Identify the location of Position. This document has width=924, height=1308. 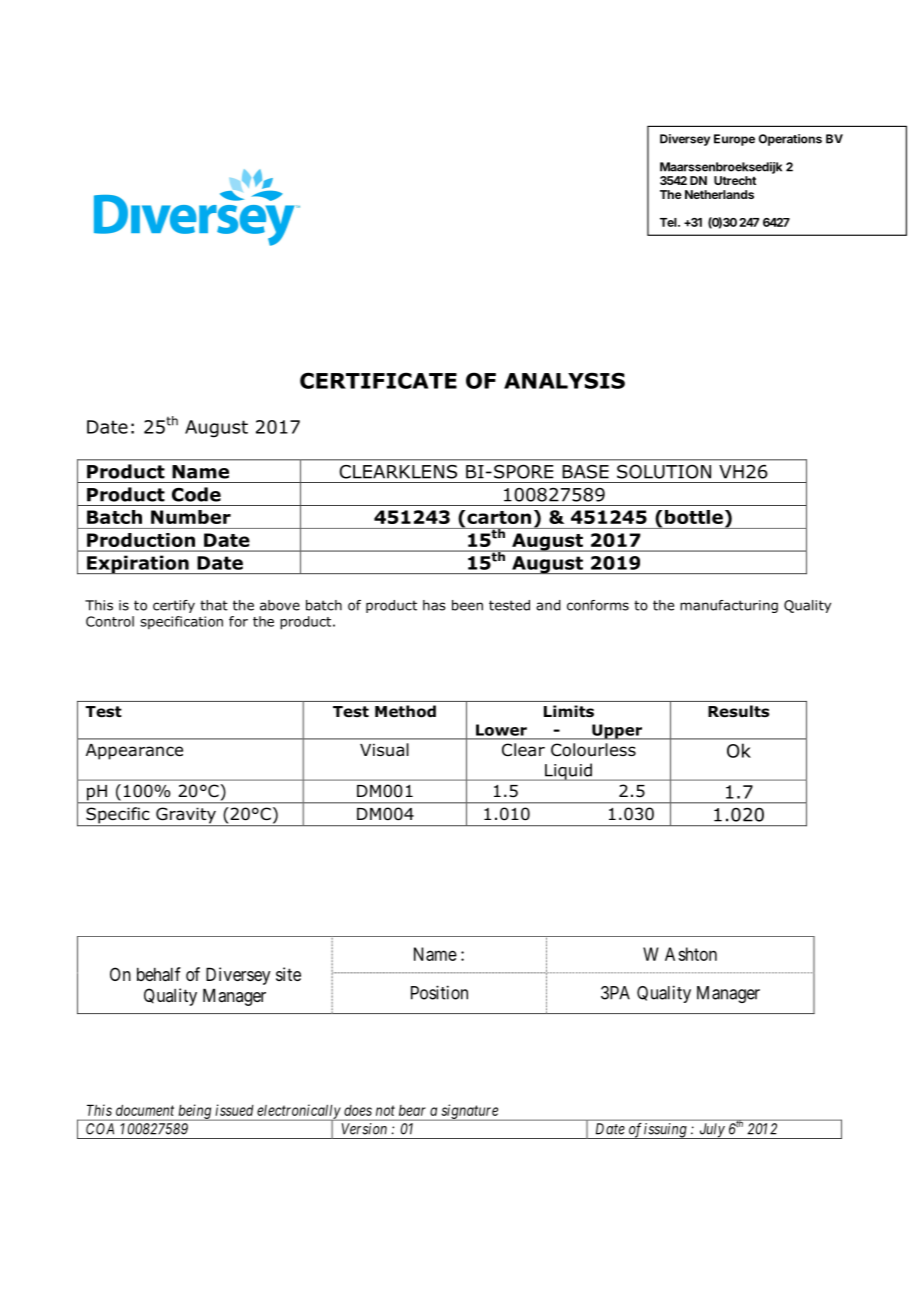
(439, 992).
